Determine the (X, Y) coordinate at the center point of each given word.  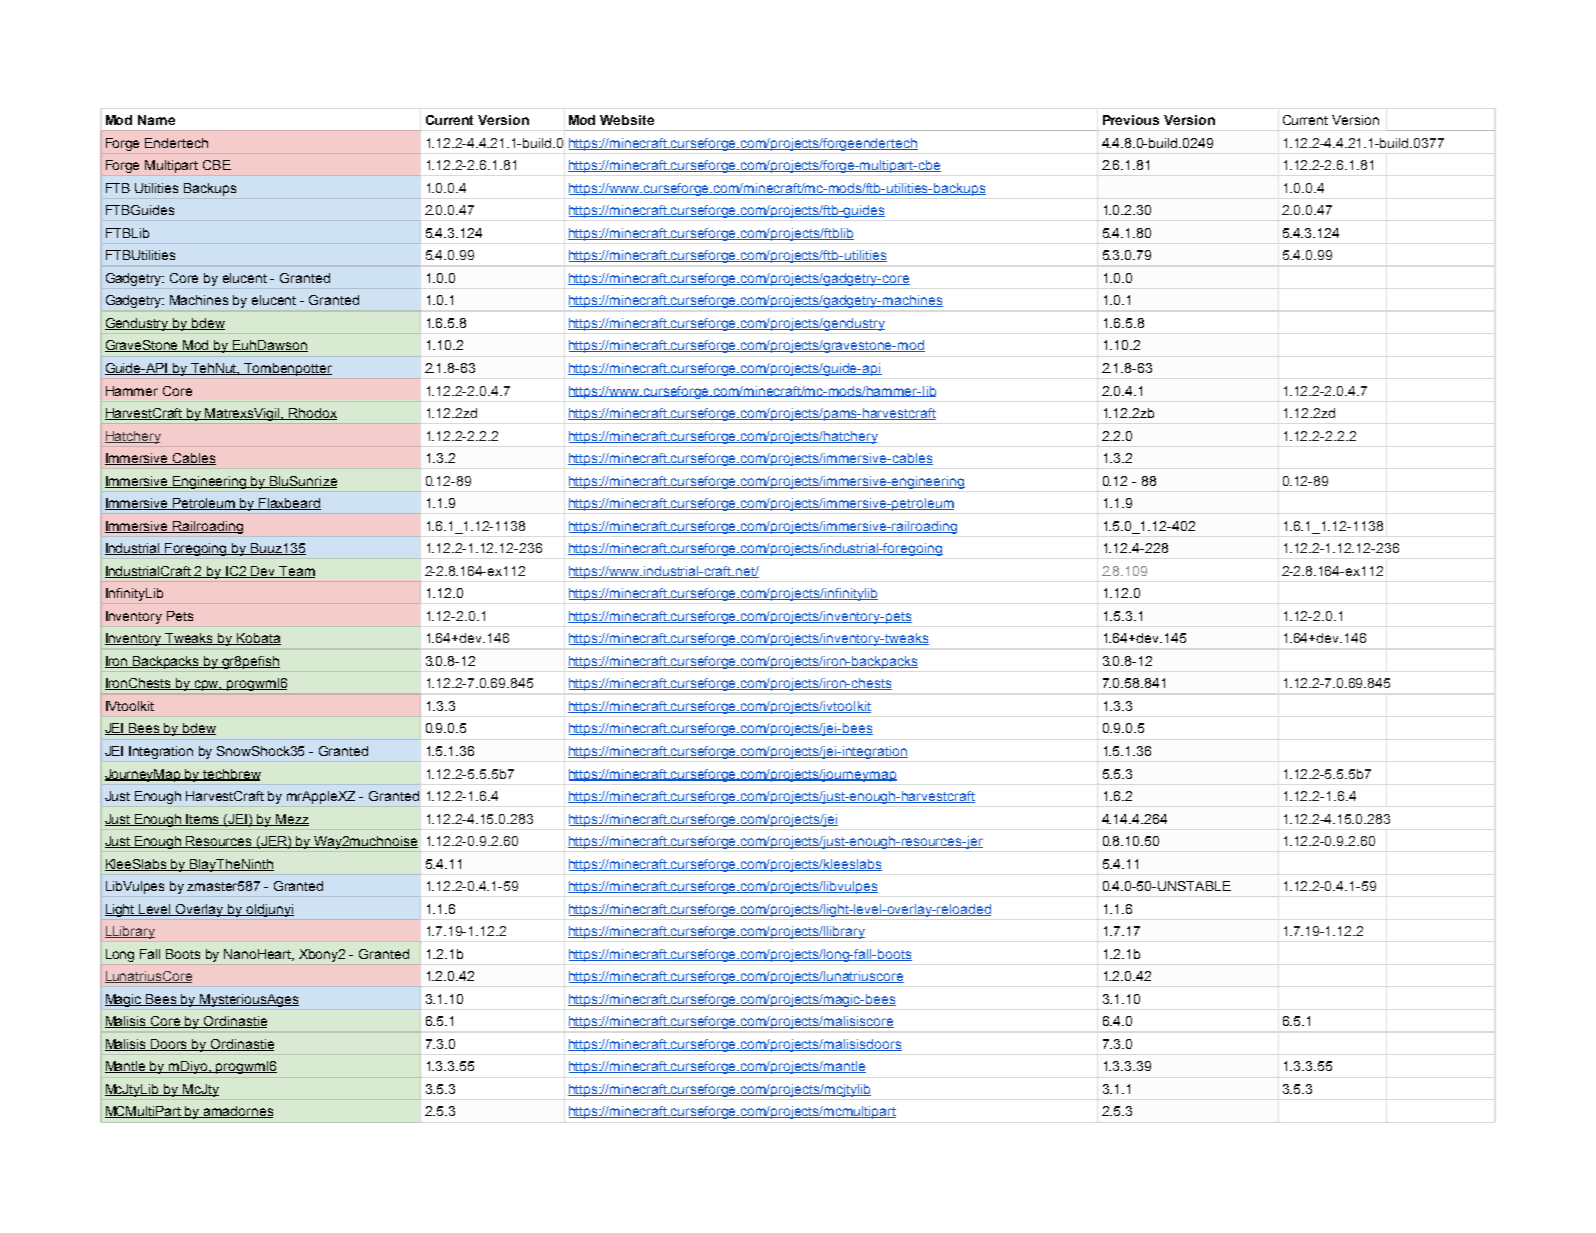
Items (203, 820)
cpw (207, 685)
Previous (1131, 120)
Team (296, 572)
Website (627, 120)
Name (156, 120)
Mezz (292, 820)
